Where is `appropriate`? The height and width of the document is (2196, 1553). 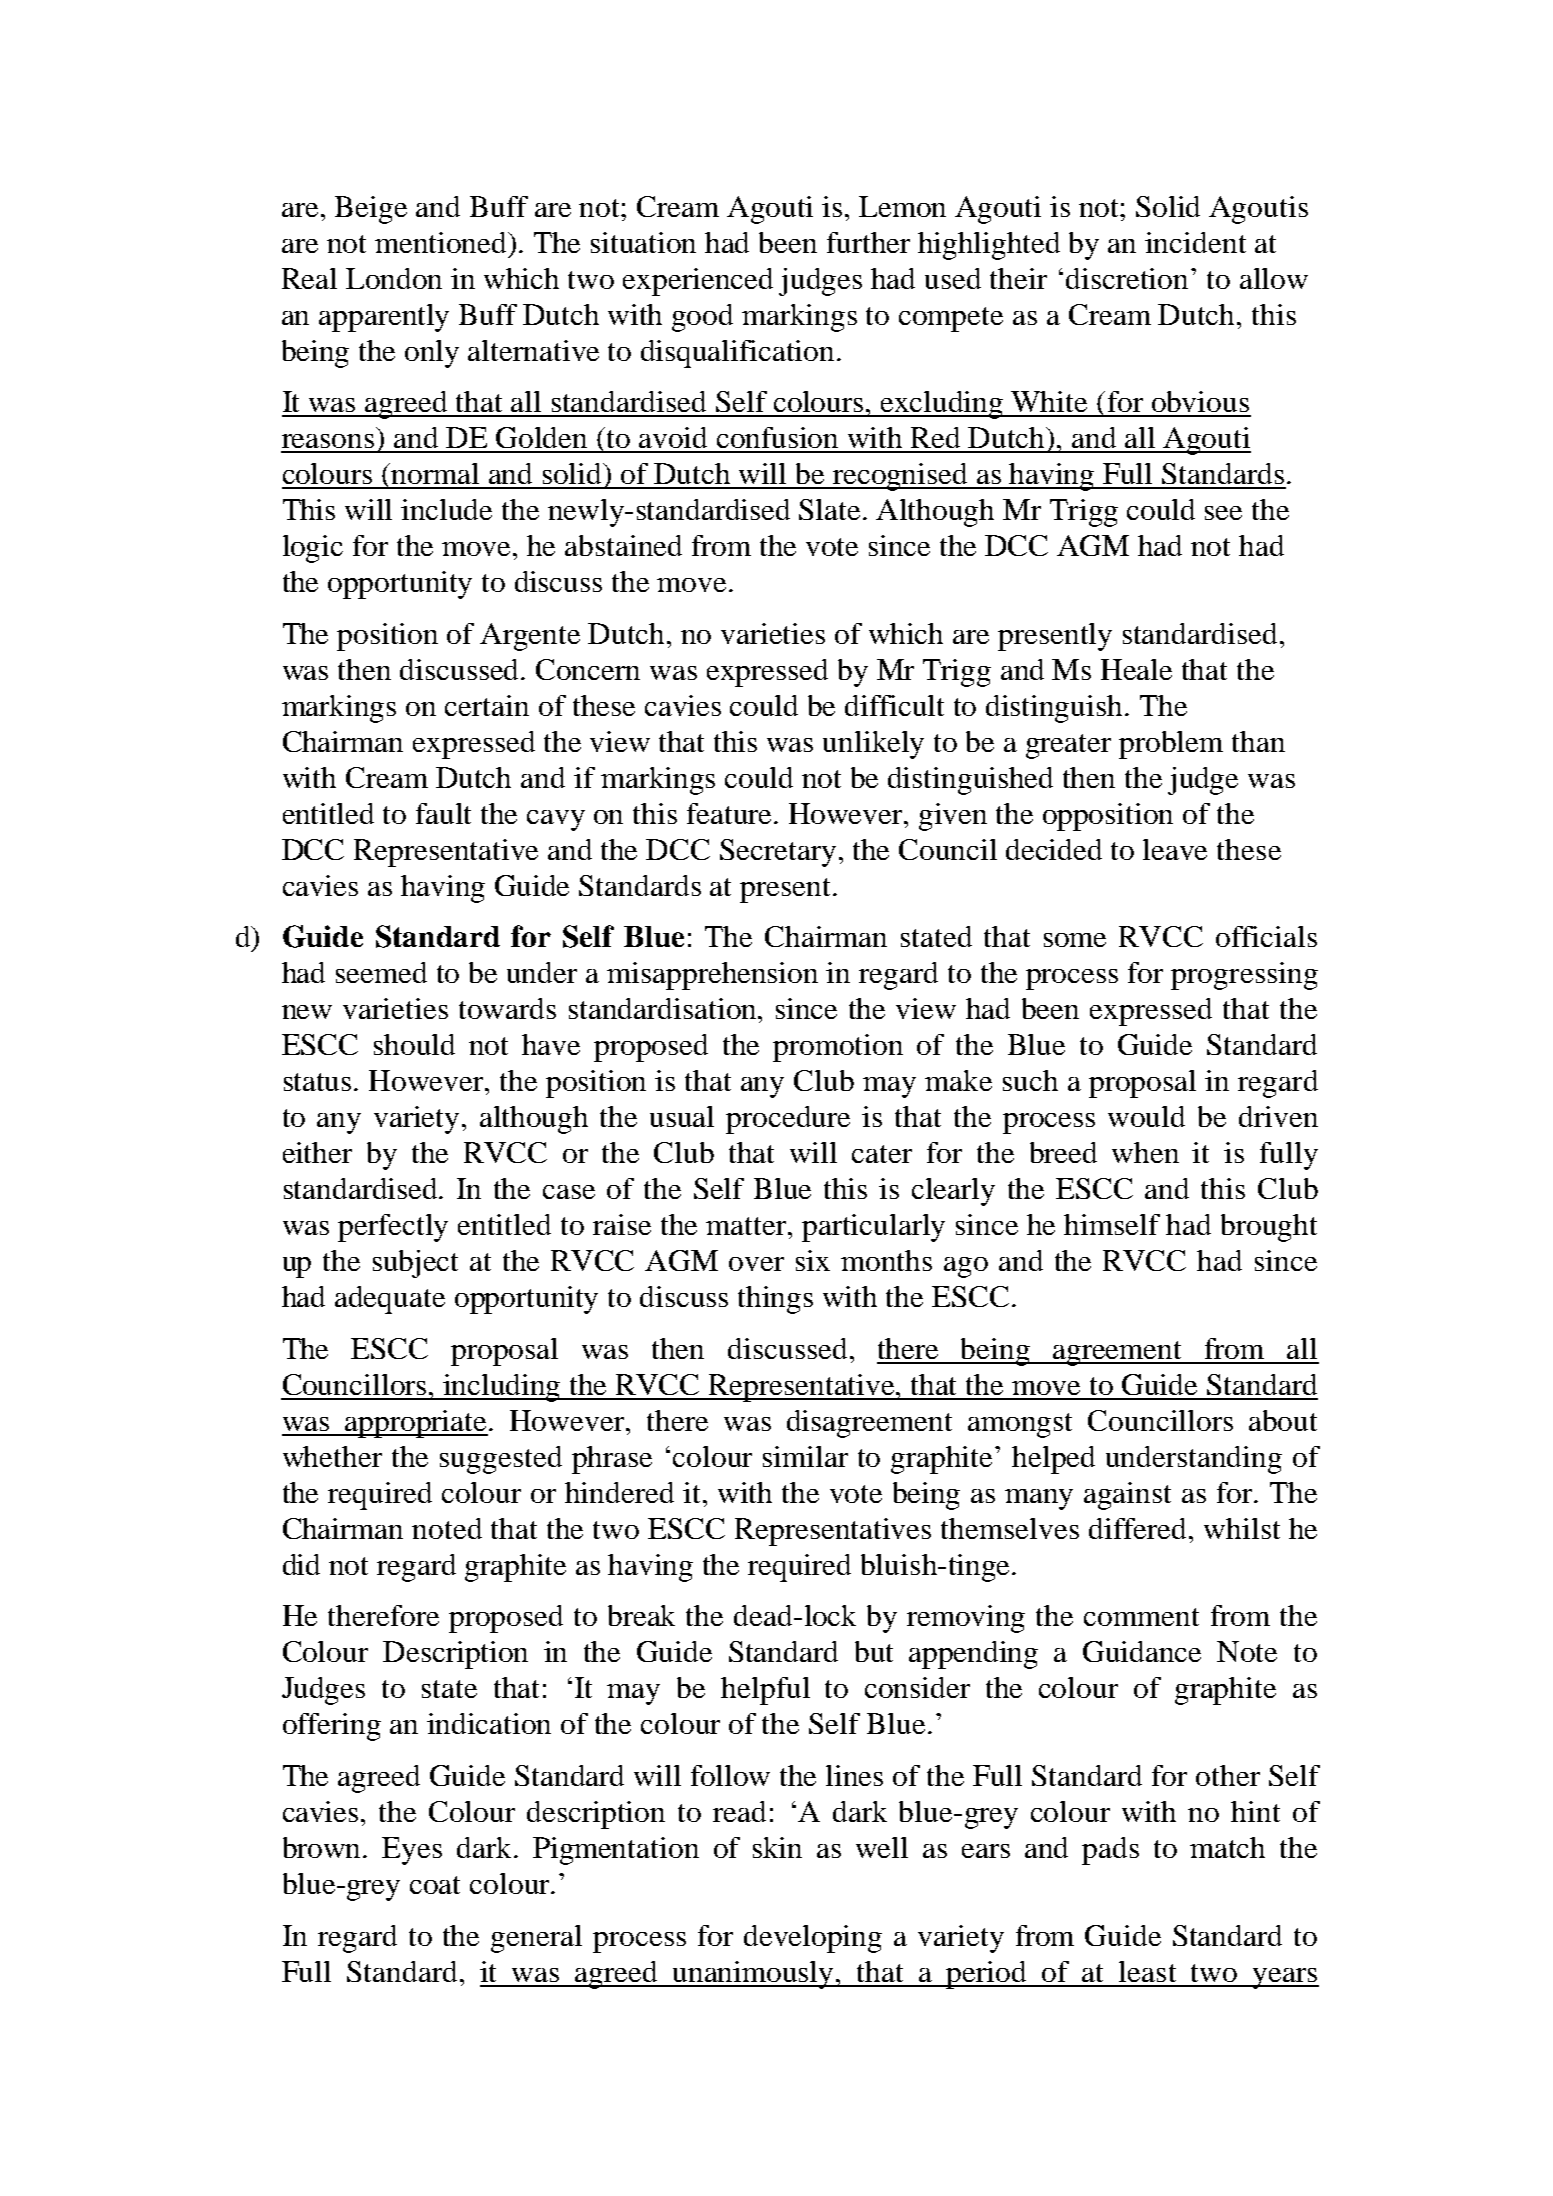
appropriate is located at coordinates (416, 1424).
